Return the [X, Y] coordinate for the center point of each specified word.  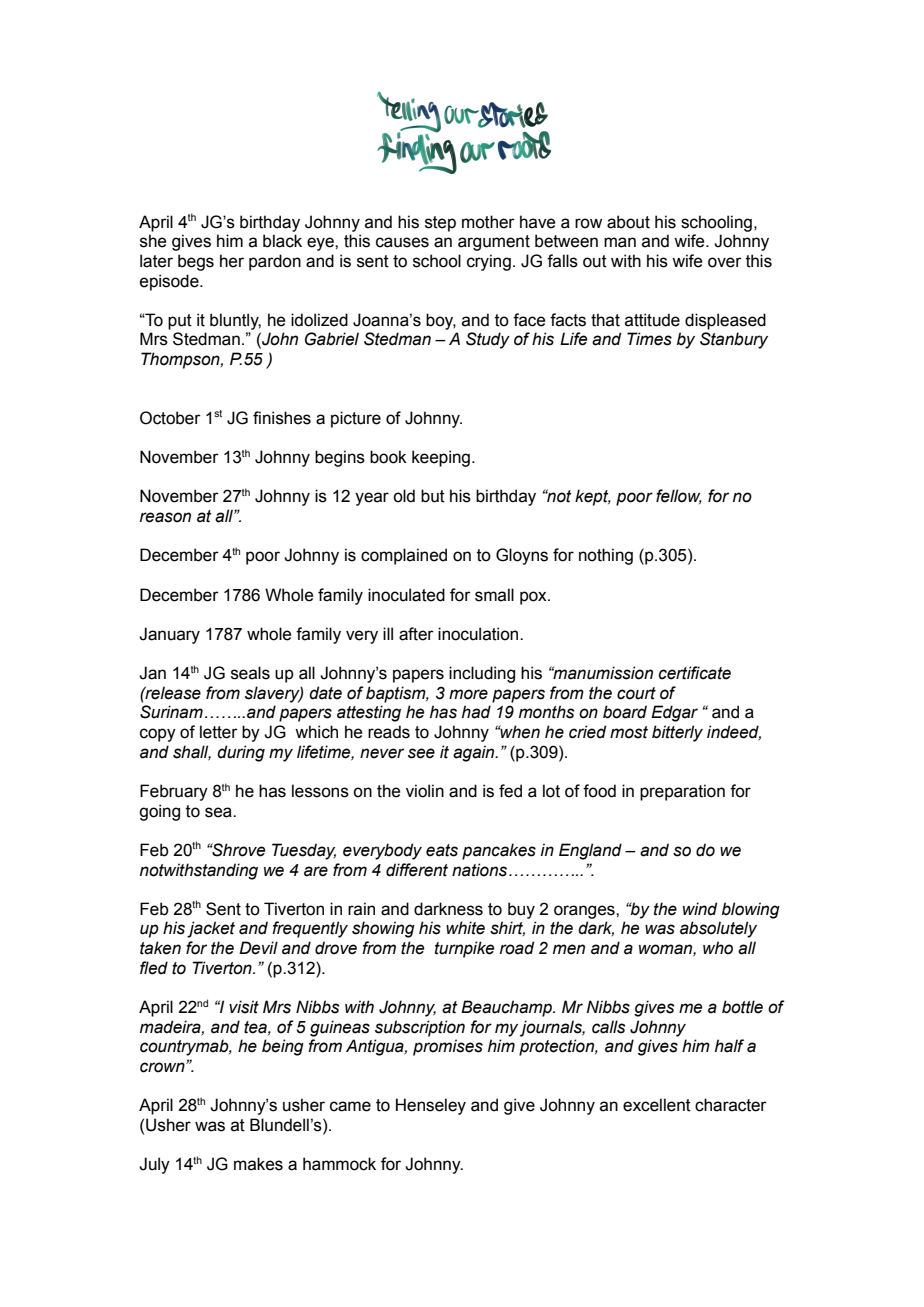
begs [196, 262]
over [725, 262]
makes [258, 1164]
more [468, 694]
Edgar [674, 713]
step [440, 224]
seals [250, 673]
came [350, 1106]
